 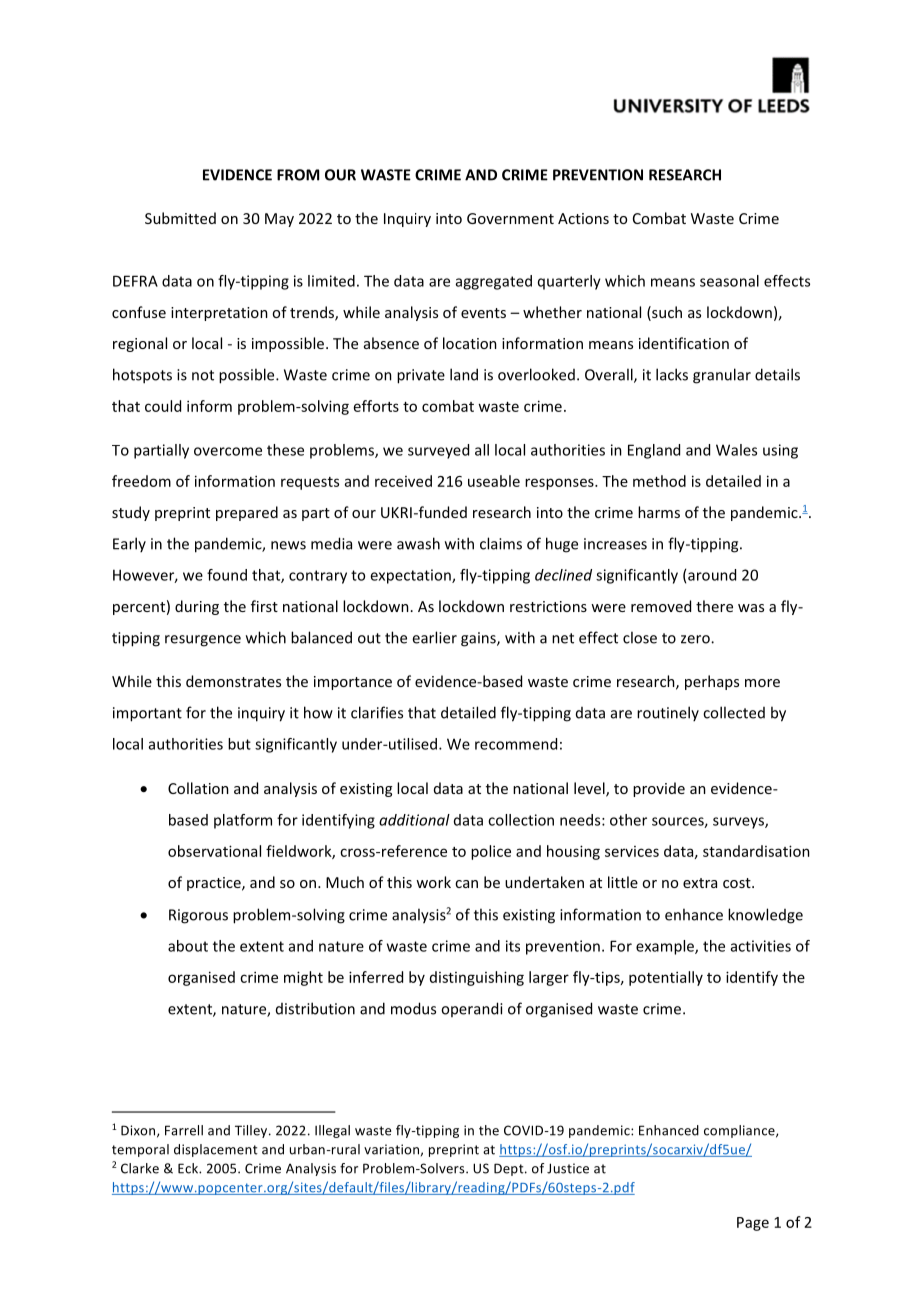 What do you see at coordinates (510, 218) in the image?
I see `Government` at bounding box center [510, 218].
